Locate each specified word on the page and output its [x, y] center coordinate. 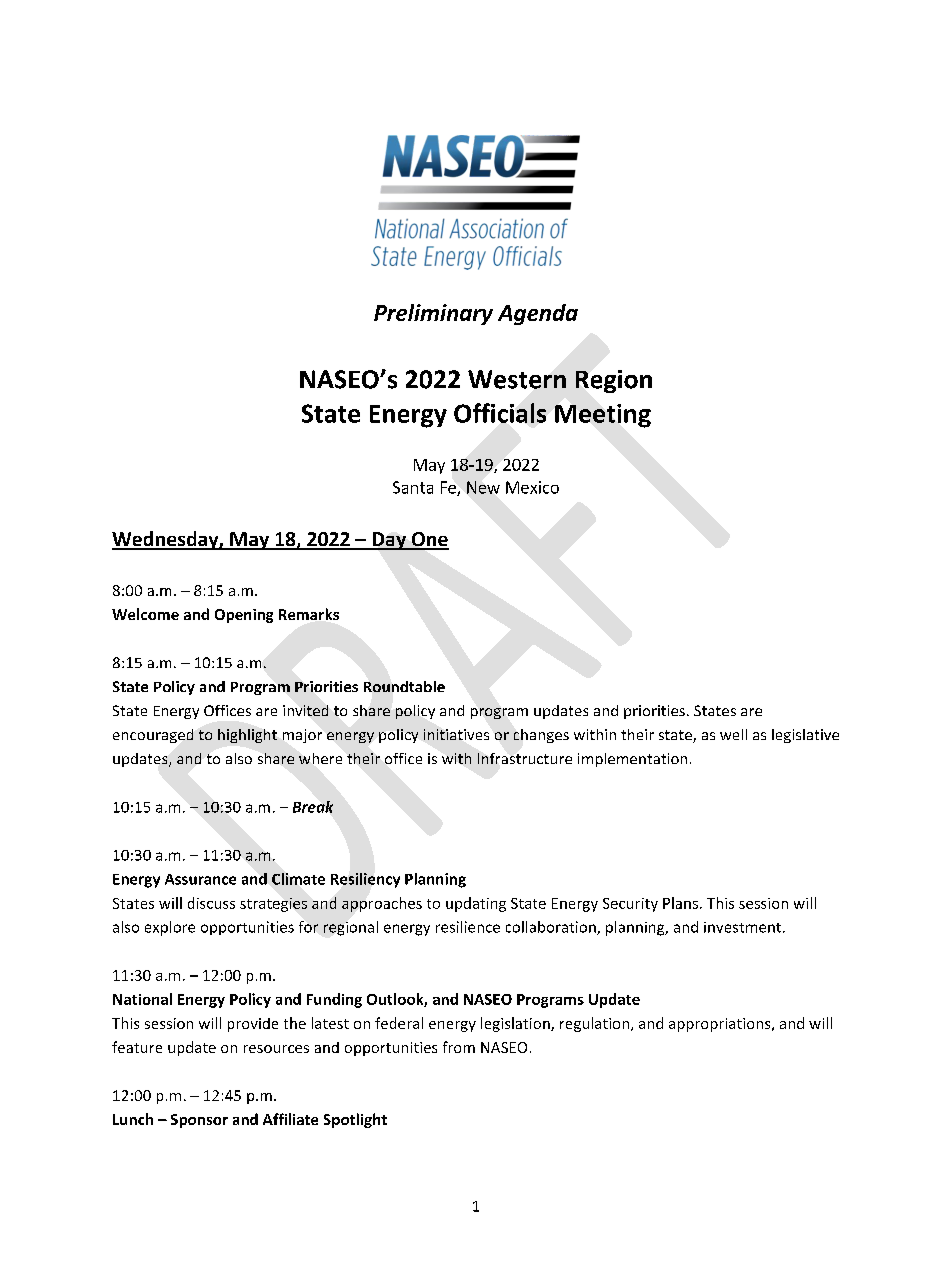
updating [476, 904]
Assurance [200, 879]
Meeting [603, 416]
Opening [244, 616]
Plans [680, 903]
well [733, 734]
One [429, 540]
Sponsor [199, 1121]
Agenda [538, 314]
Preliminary [433, 314]
